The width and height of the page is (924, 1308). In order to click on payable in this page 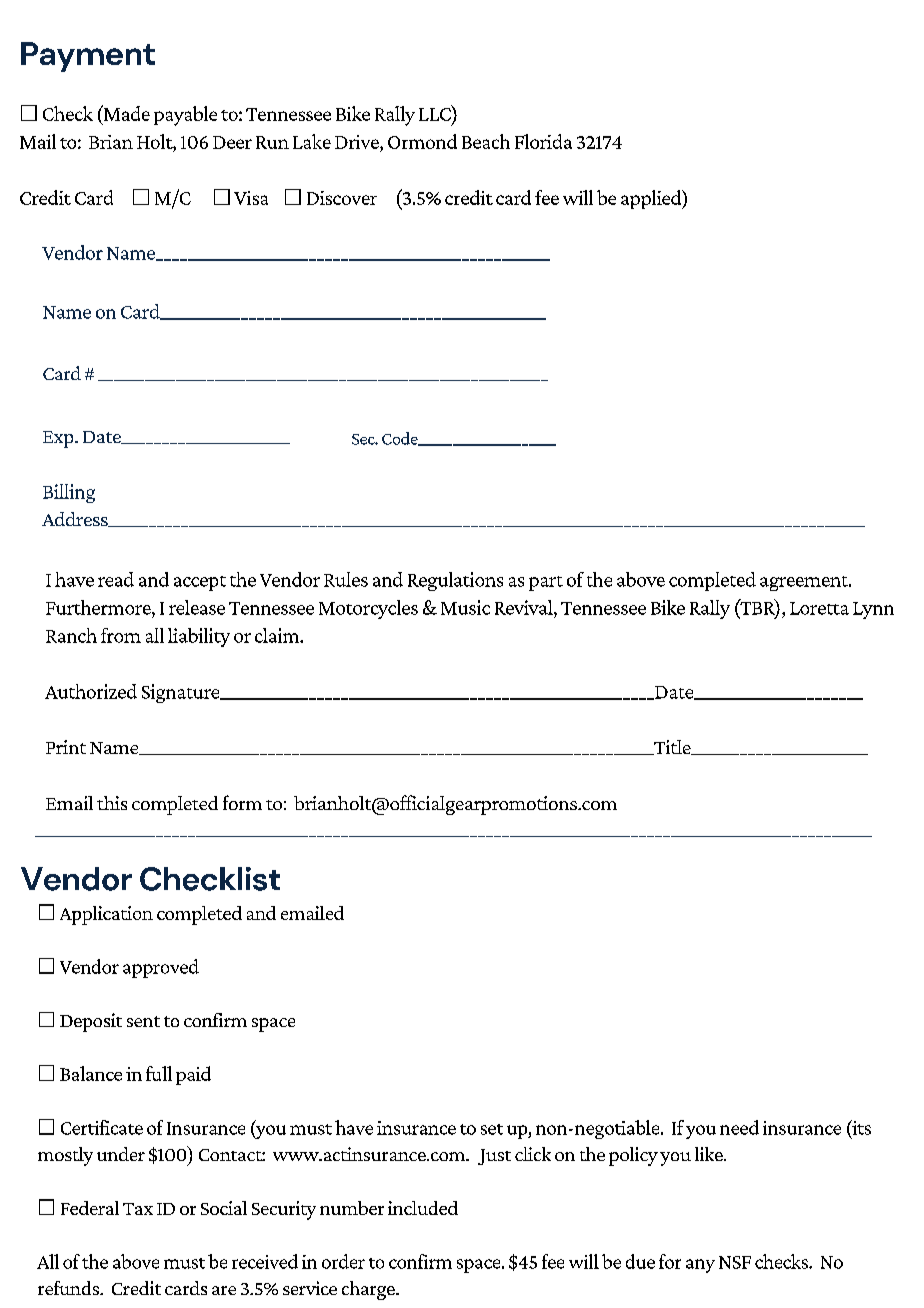, I will do `click(185, 116)`.
